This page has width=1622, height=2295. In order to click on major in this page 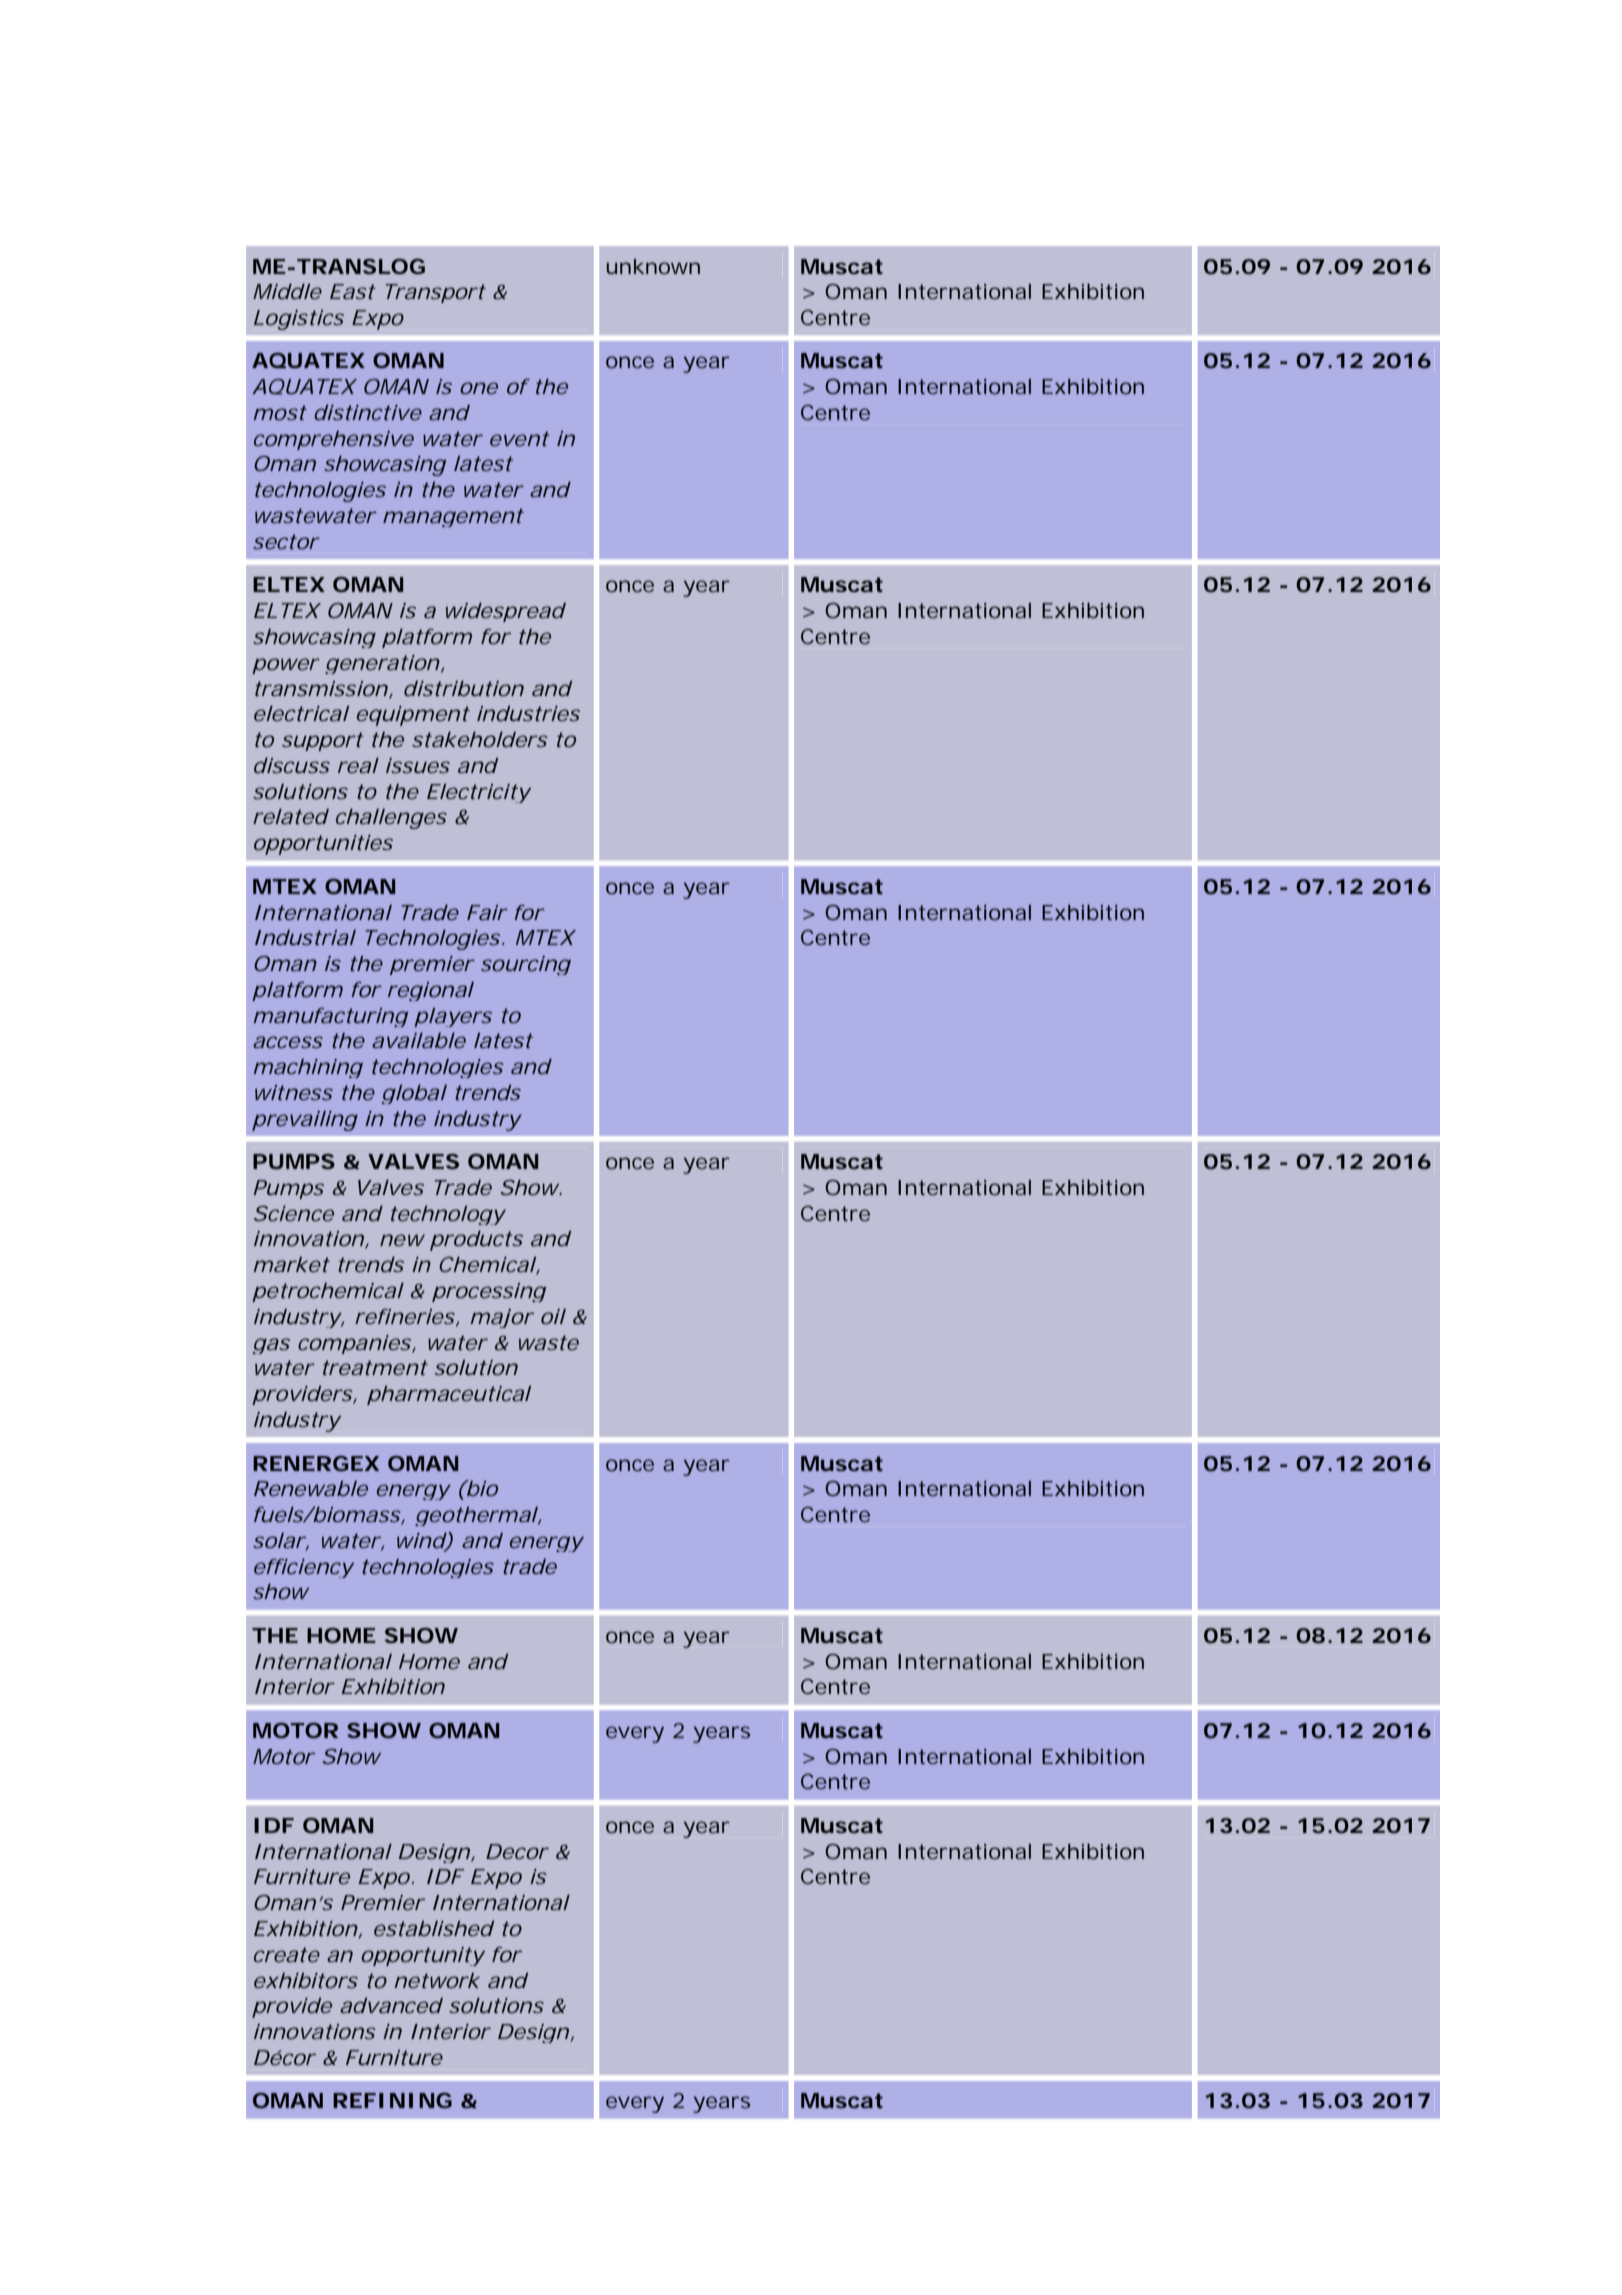, I will do `click(502, 1318)`.
